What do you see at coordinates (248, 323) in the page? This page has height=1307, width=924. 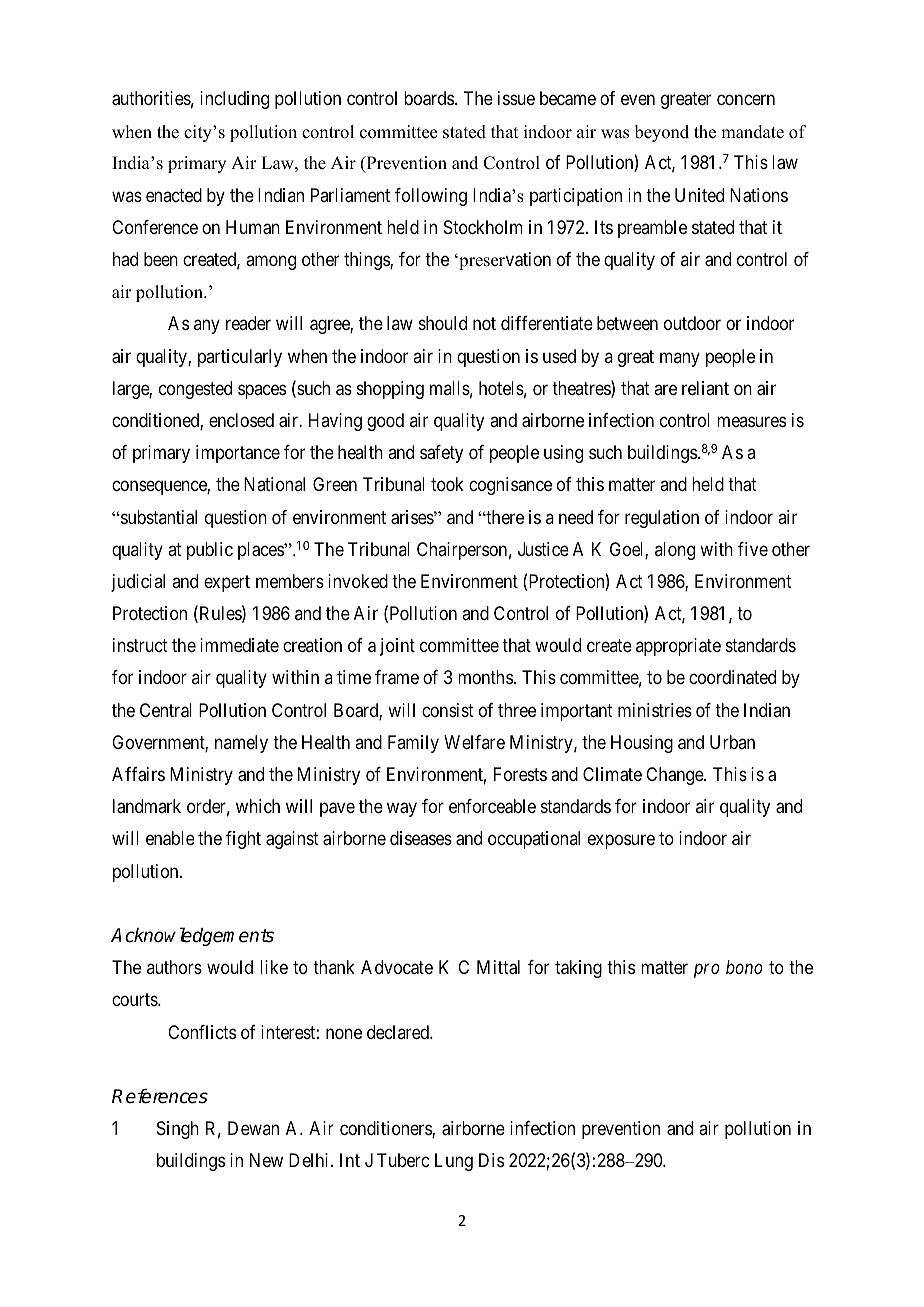 I see `reader` at bounding box center [248, 323].
